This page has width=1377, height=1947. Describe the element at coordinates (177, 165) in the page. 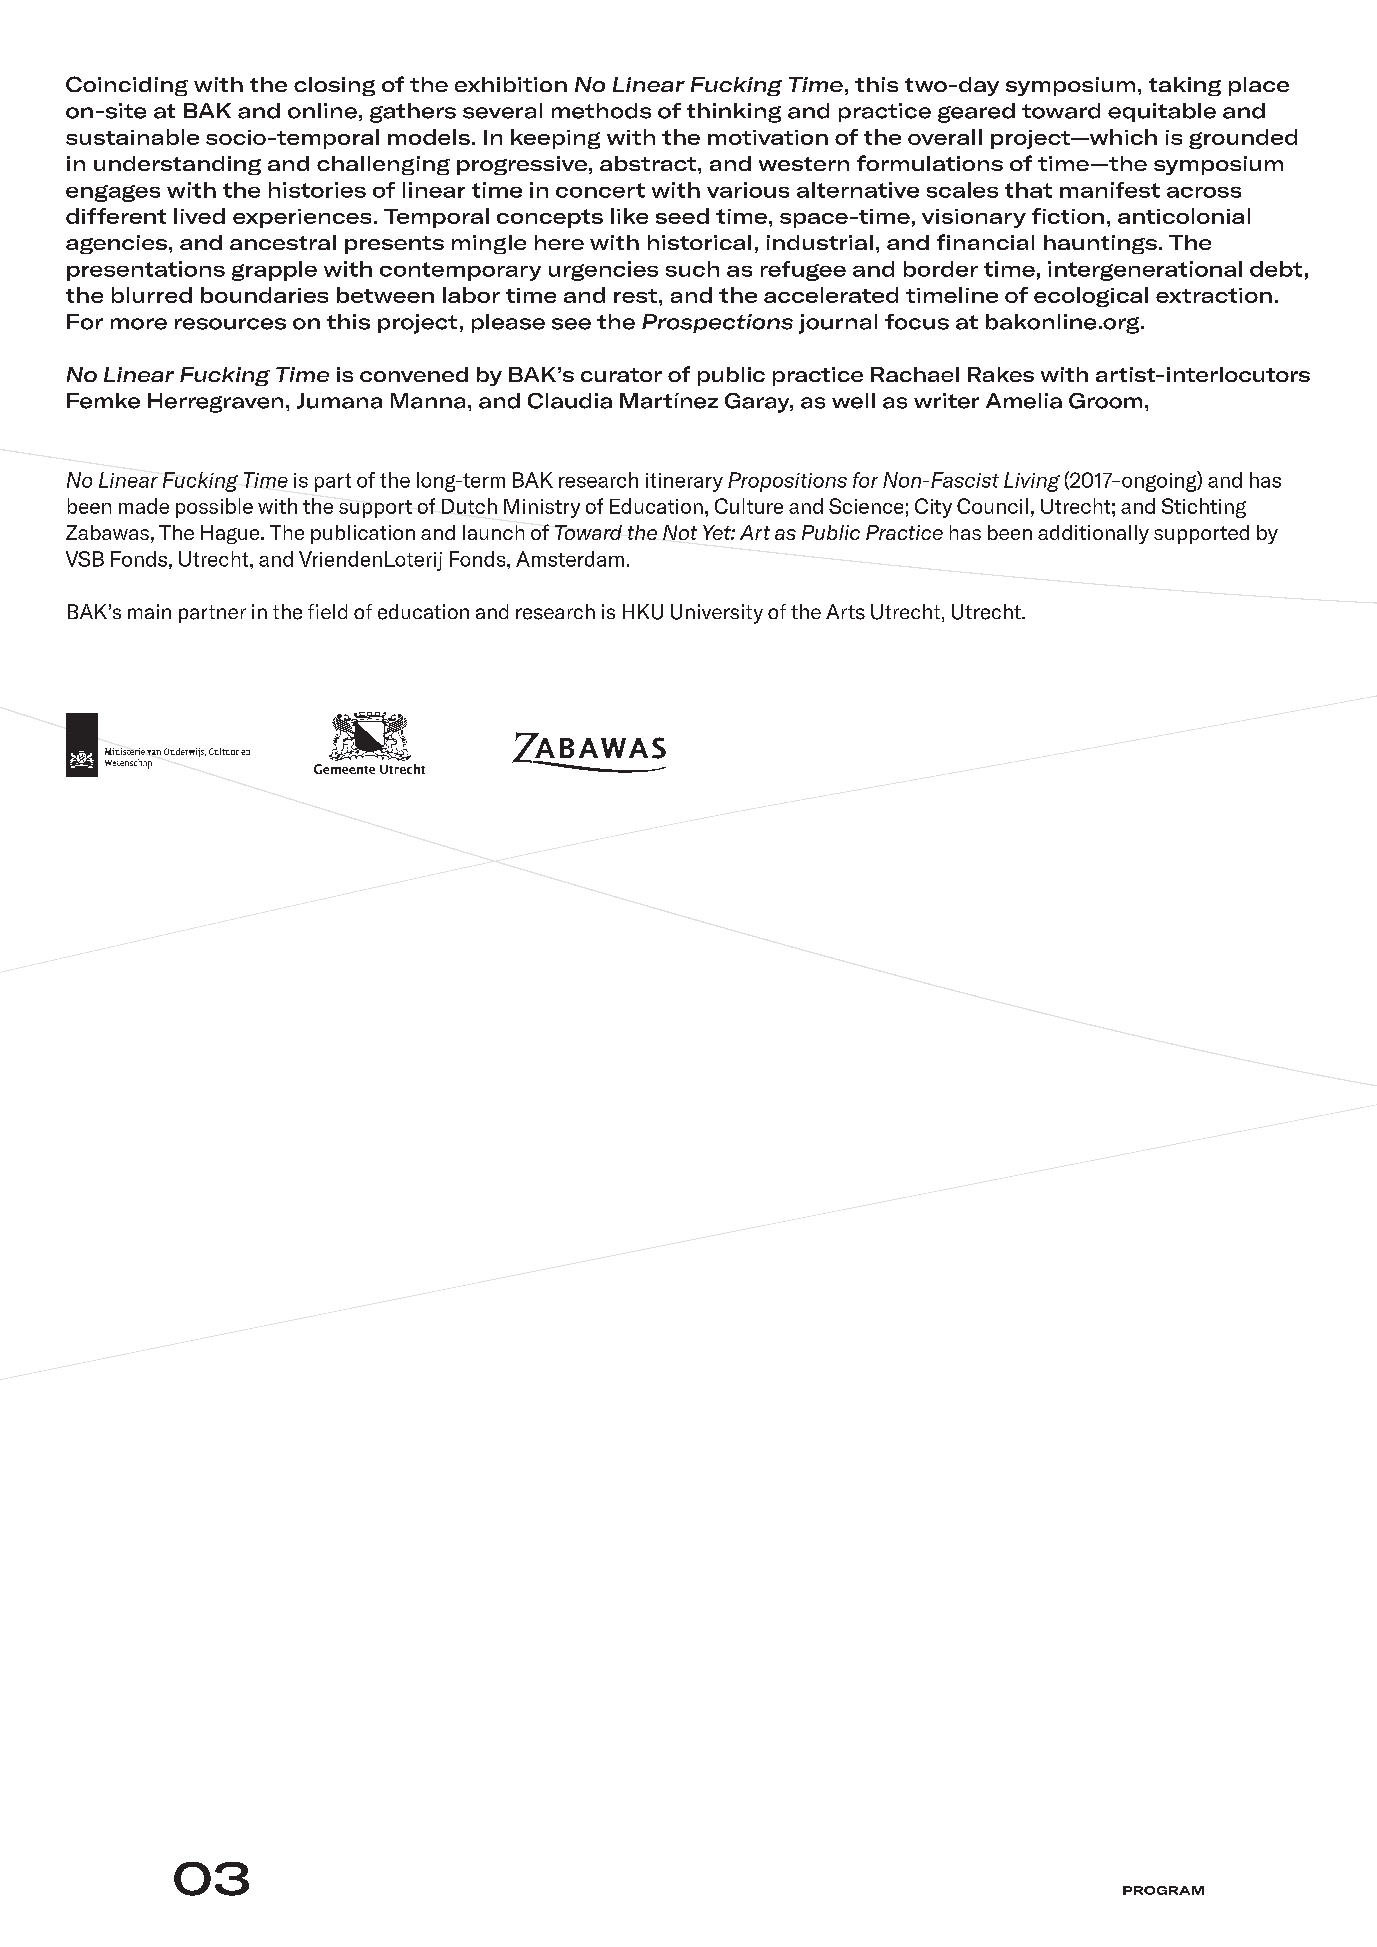

I see `understanding` at that location.
